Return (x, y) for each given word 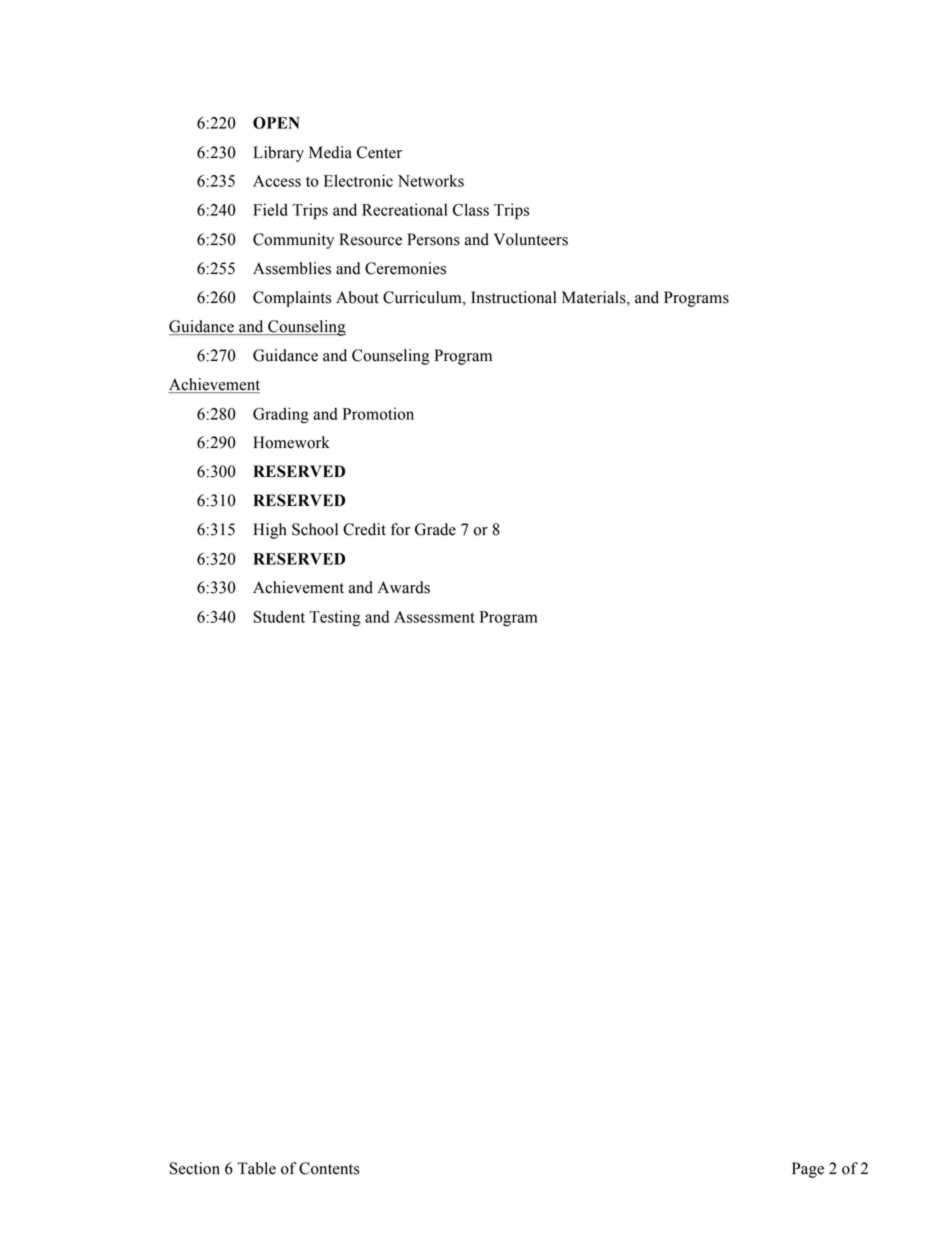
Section (195, 1168)
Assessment (434, 617)
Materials (595, 297)
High (270, 531)
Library (278, 154)
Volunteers (531, 239)
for (400, 529)
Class (471, 209)
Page (808, 1170)
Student (279, 616)
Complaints (292, 299)
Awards (404, 587)
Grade (435, 529)
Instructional (513, 297)
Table (256, 1168)
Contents (329, 1168)
